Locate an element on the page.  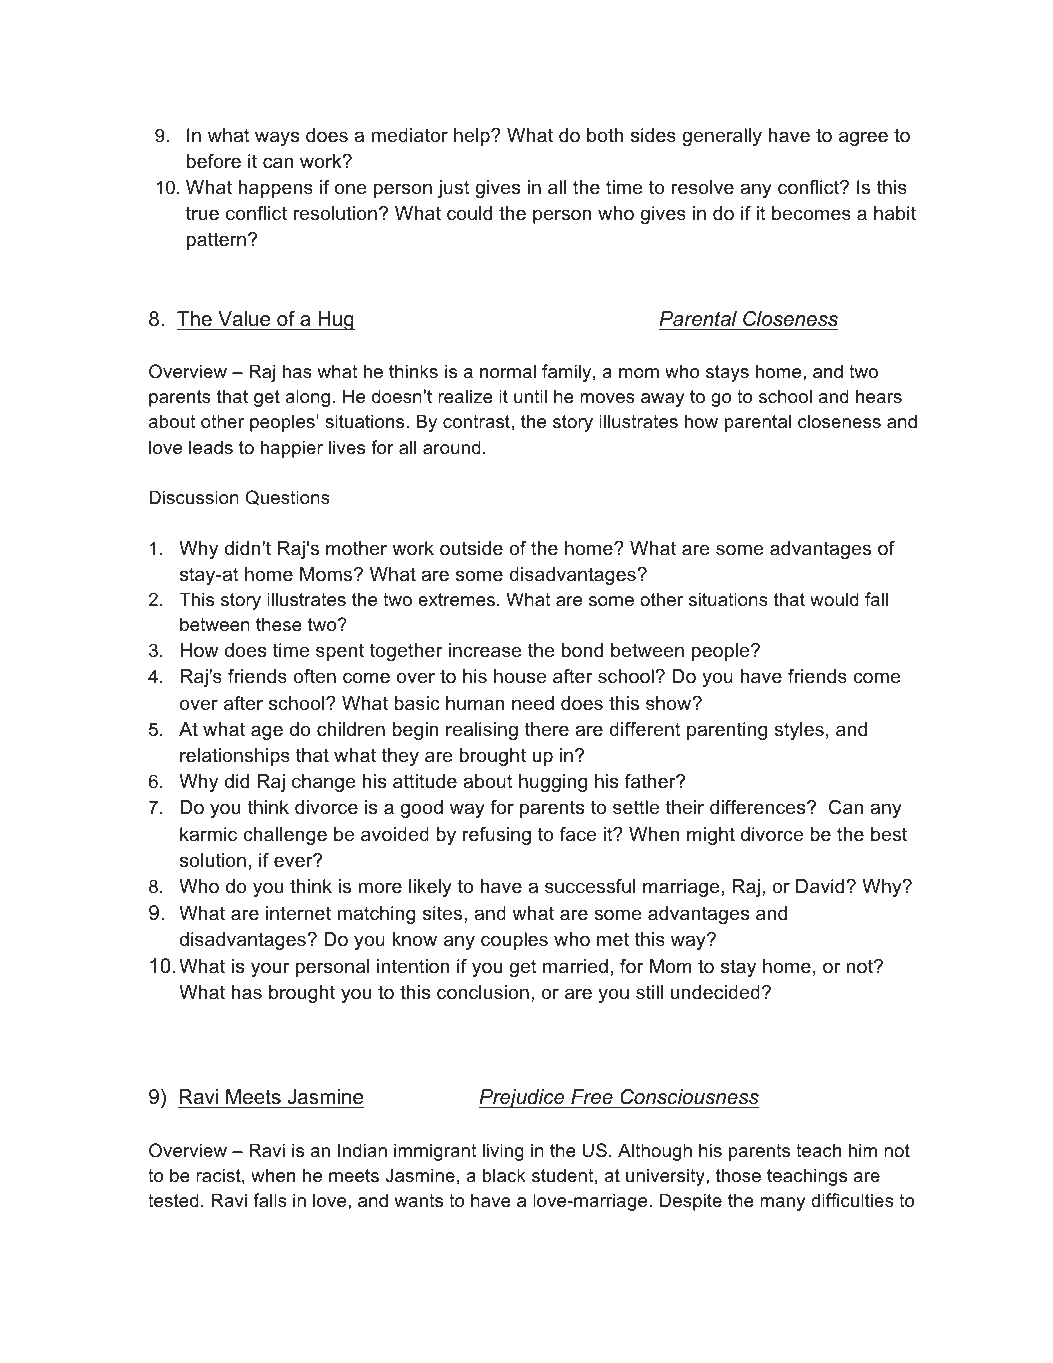
styles is located at coordinates (799, 731).
